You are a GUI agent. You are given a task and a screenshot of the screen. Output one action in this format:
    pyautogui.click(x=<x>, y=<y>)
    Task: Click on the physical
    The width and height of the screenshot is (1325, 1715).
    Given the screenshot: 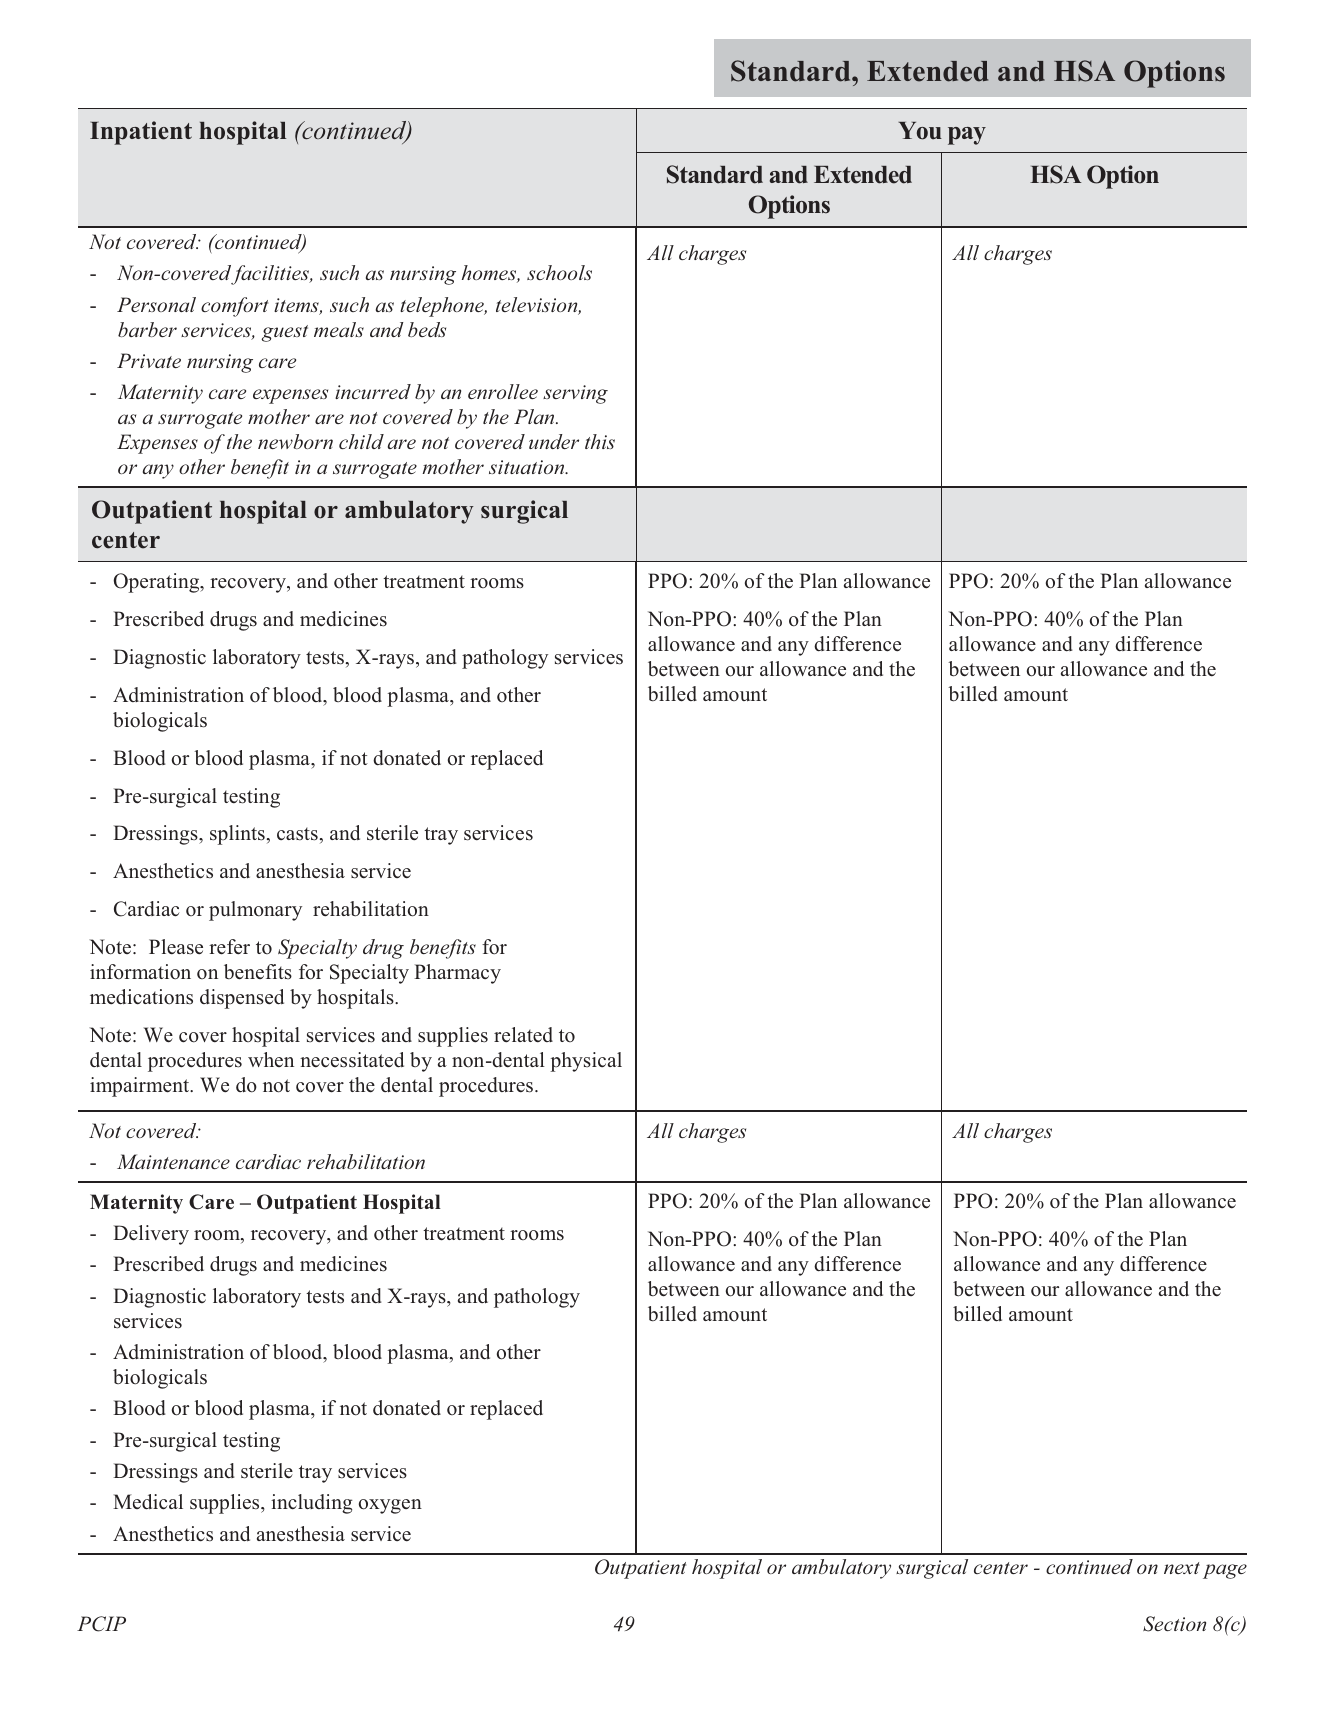 What is the action you would take?
    pyautogui.click(x=586, y=1062)
